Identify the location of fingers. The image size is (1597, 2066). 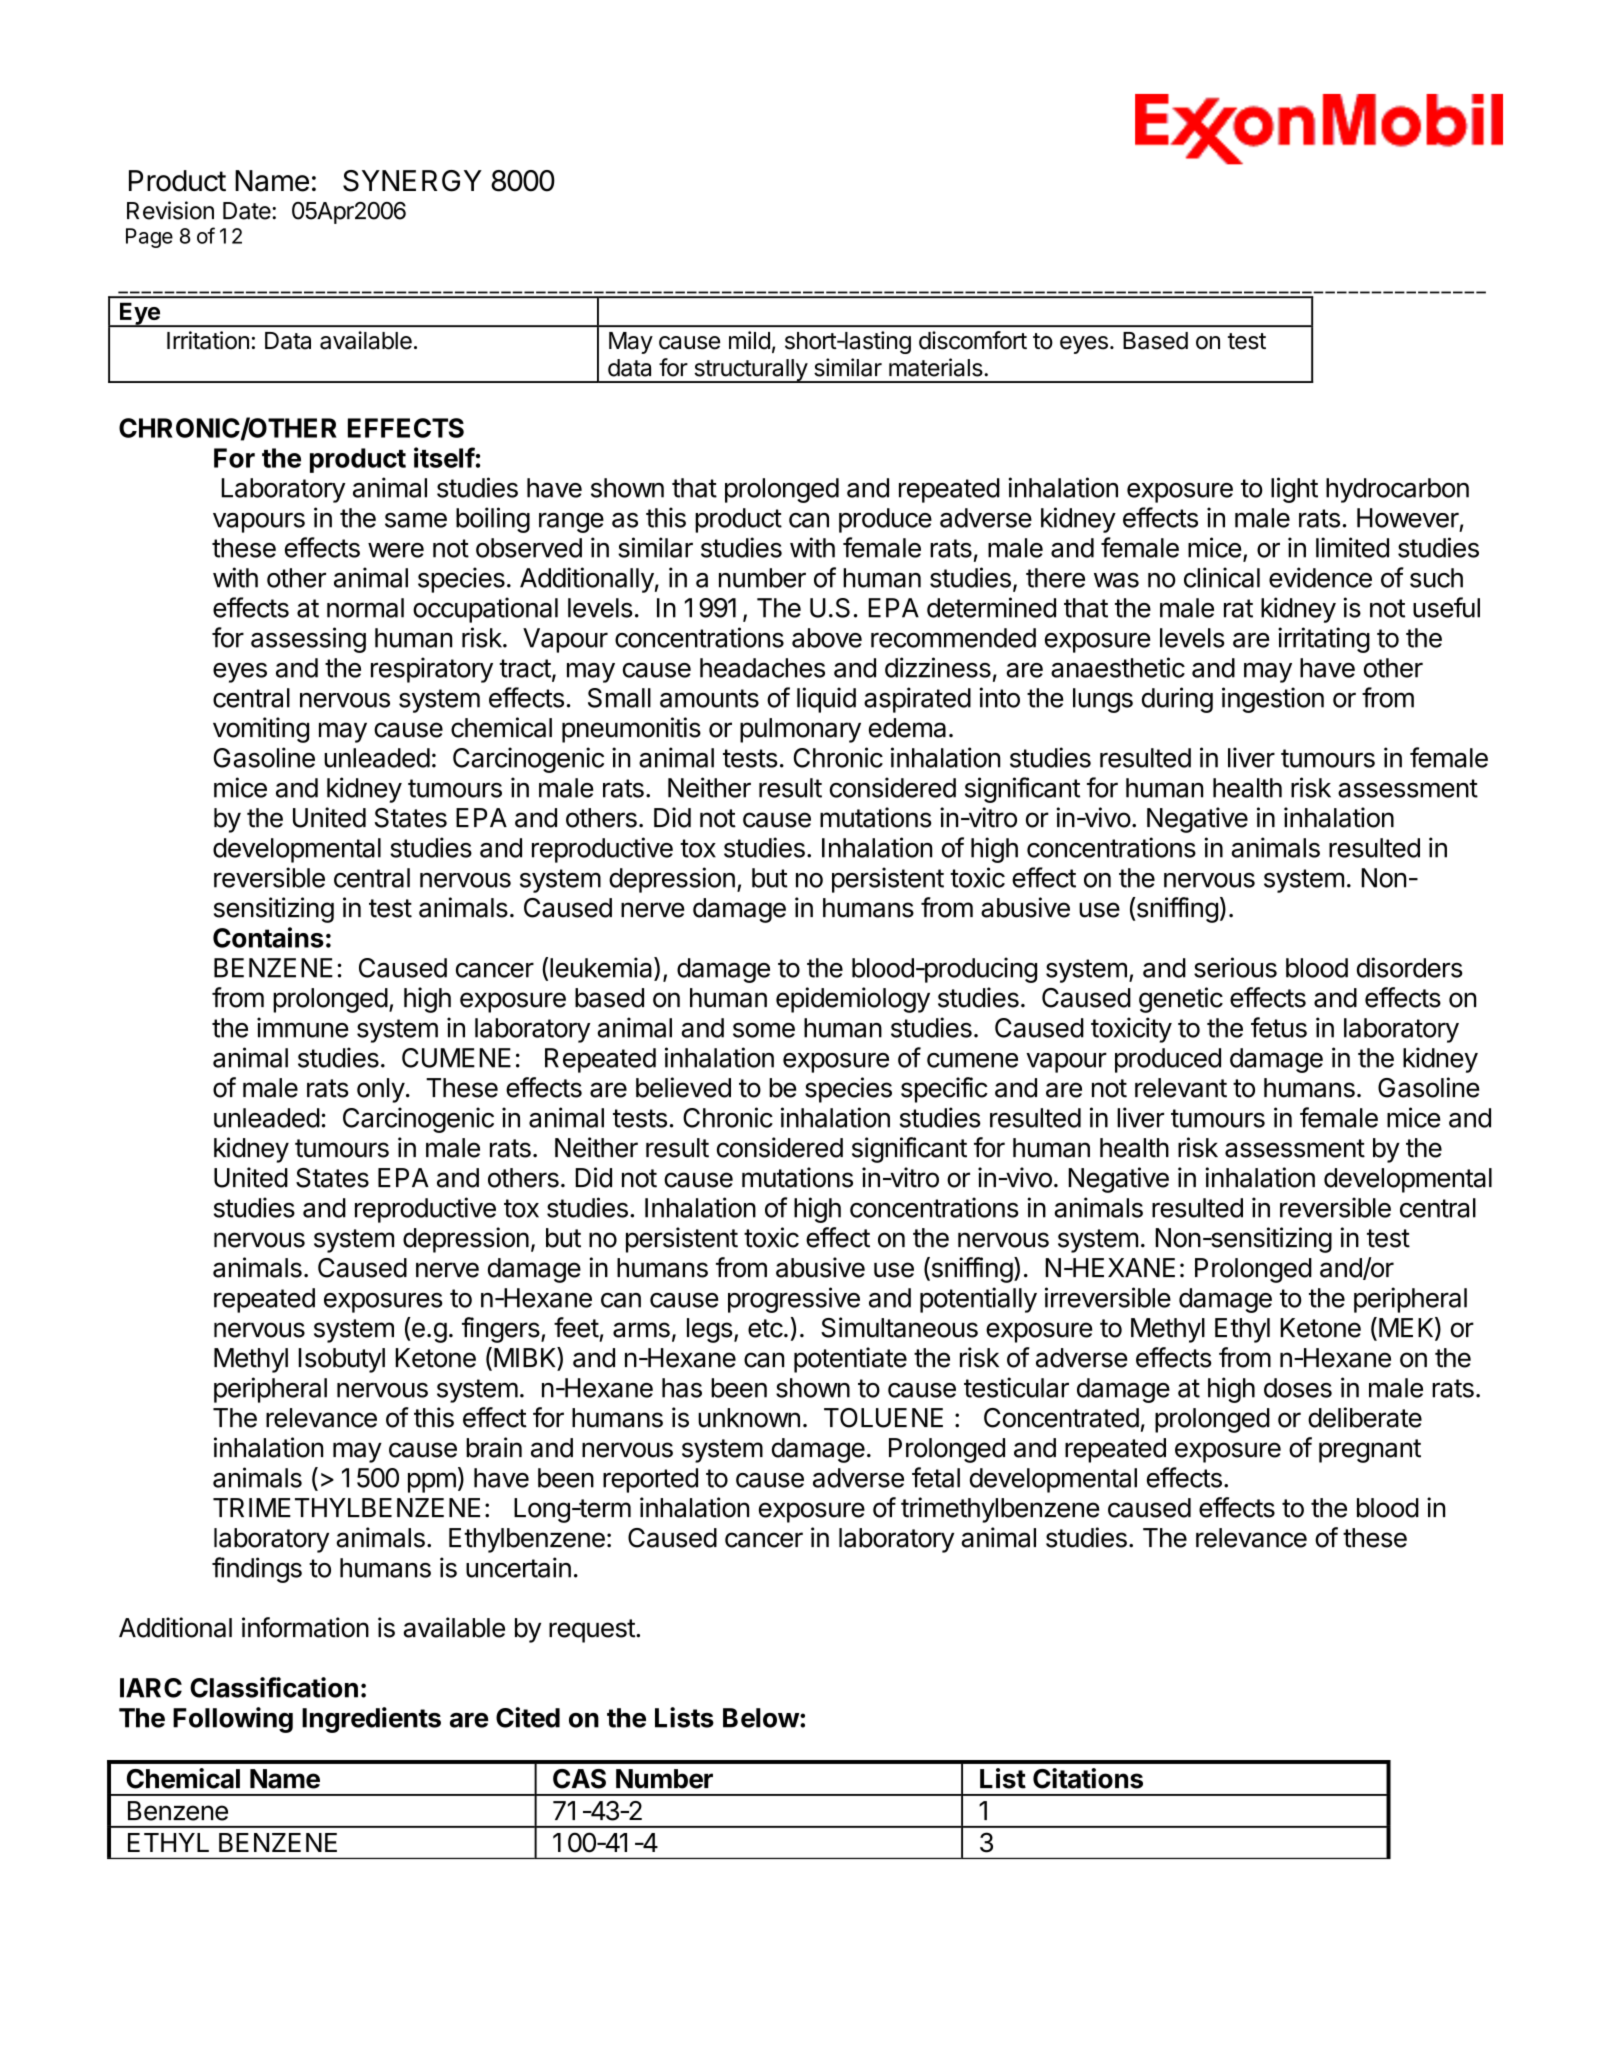
(501, 1330).
